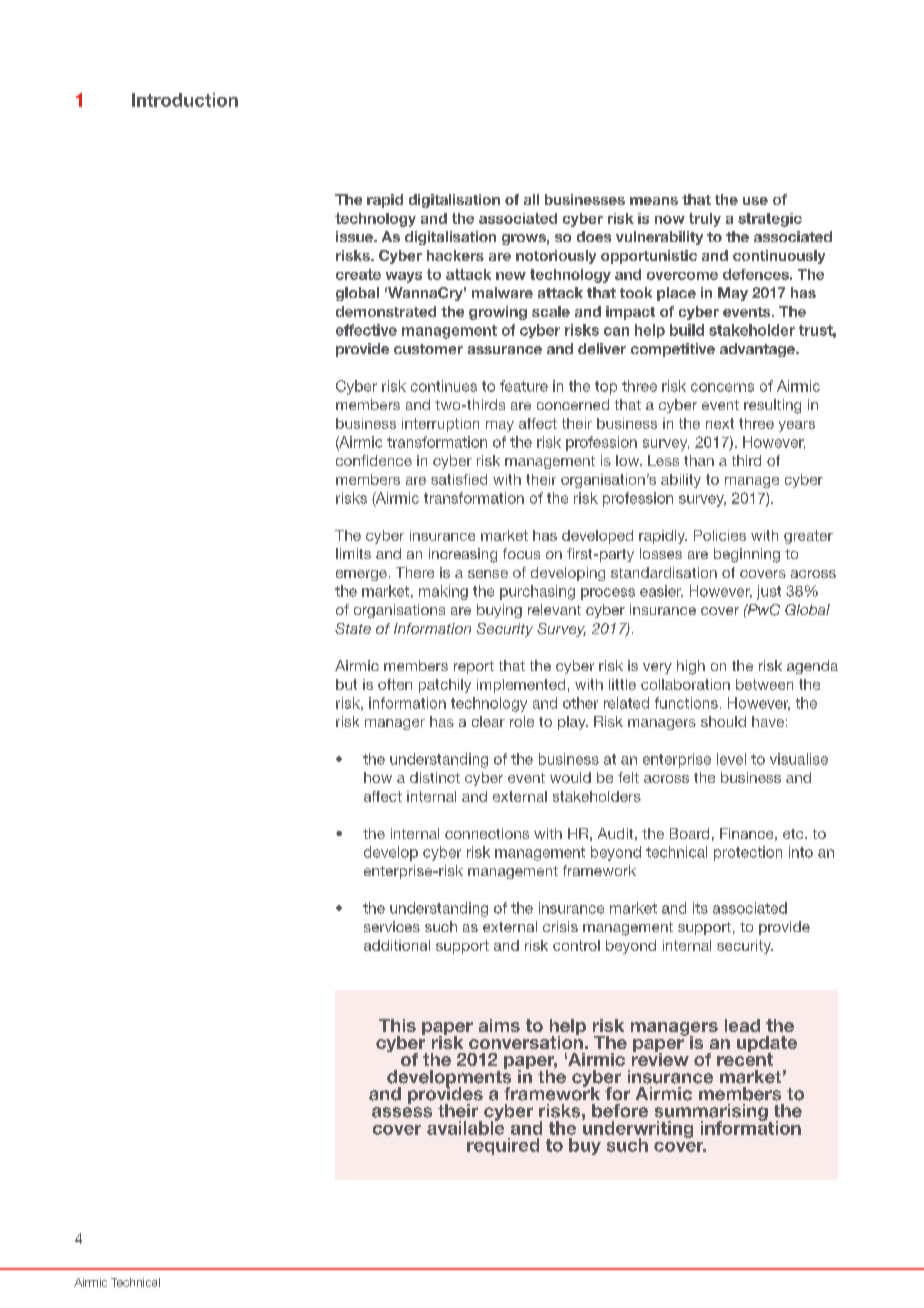 This document has height=1308, width=924. What do you see at coordinates (499, 611) in the document?
I see `buying` at bounding box center [499, 611].
